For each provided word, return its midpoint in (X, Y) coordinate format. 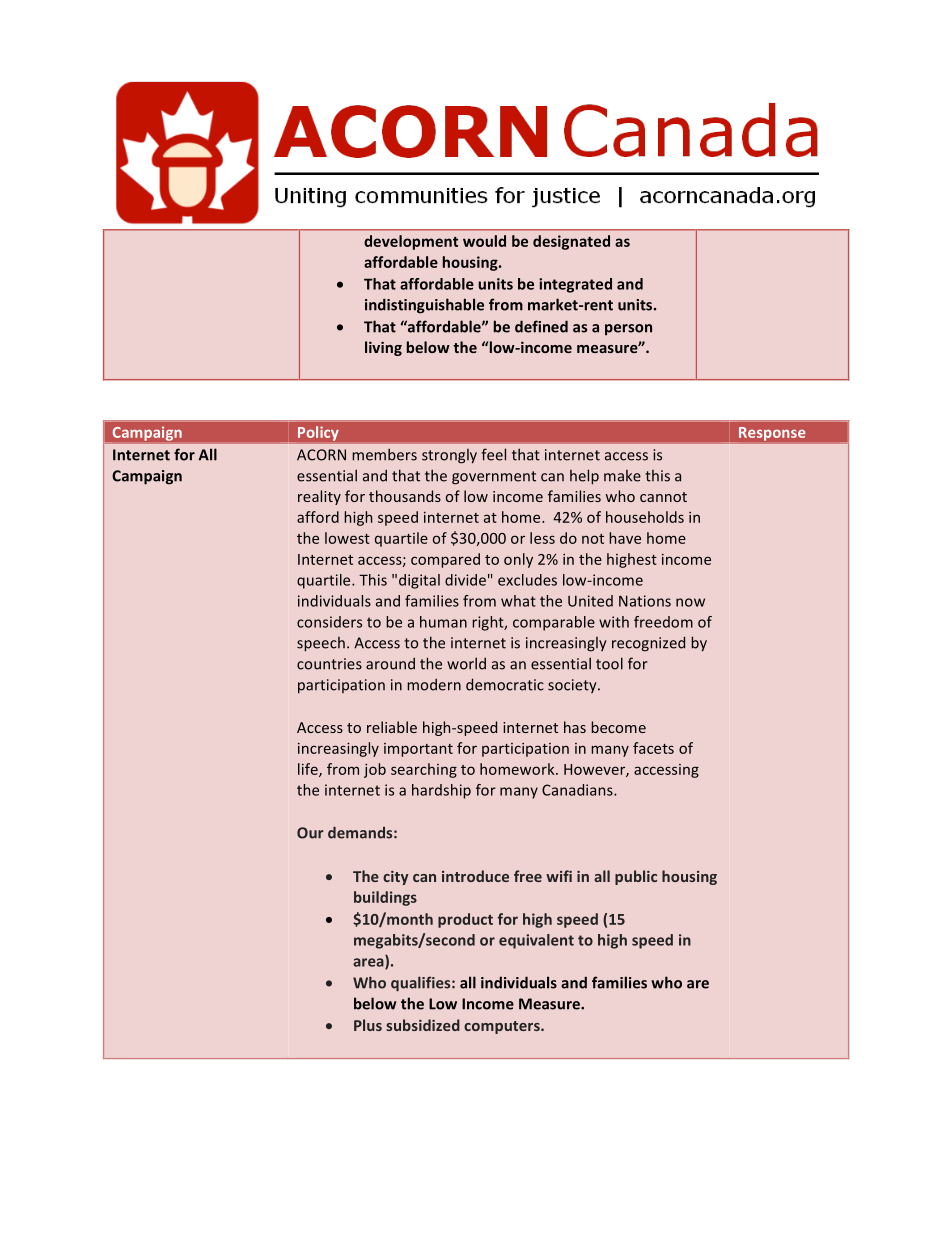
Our (310, 833)
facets (653, 748)
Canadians (578, 790)
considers (329, 622)
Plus (368, 1025)
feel (493, 454)
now (690, 602)
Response (772, 434)
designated (571, 242)
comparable (554, 623)
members (384, 454)
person (628, 330)
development (411, 242)
